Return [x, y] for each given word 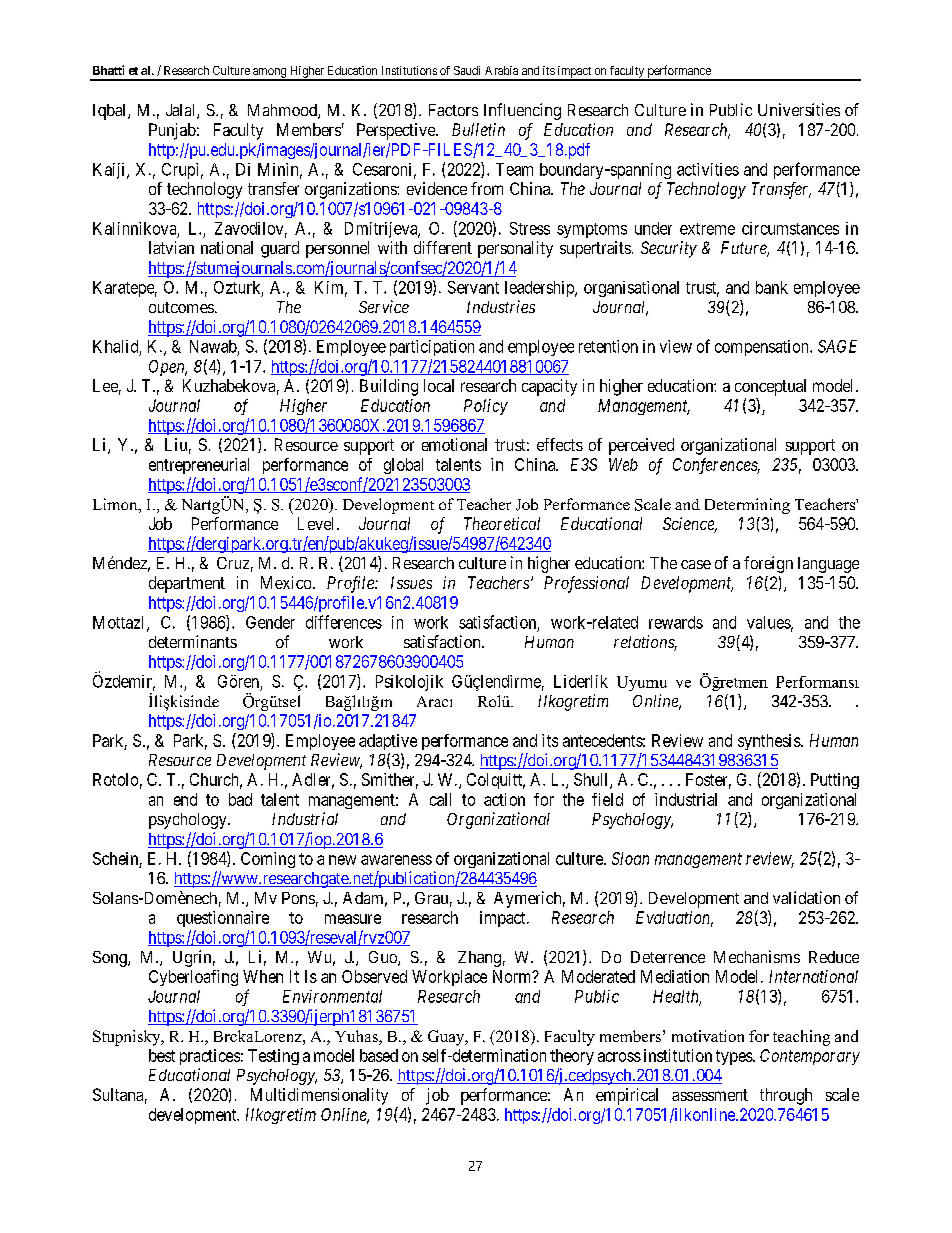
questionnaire [223, 919]
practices [210, 1057]
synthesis [770, 742]
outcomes [181, 307]
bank [772, 287]
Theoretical [502, 523]
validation [806, 897]
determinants [193, 641]
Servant [473, 287]
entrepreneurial [199, 466]
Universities [799, 109]
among [269, 74]
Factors [453, 110]
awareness [396, 860]
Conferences [716, 466]
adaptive [388, 742]
